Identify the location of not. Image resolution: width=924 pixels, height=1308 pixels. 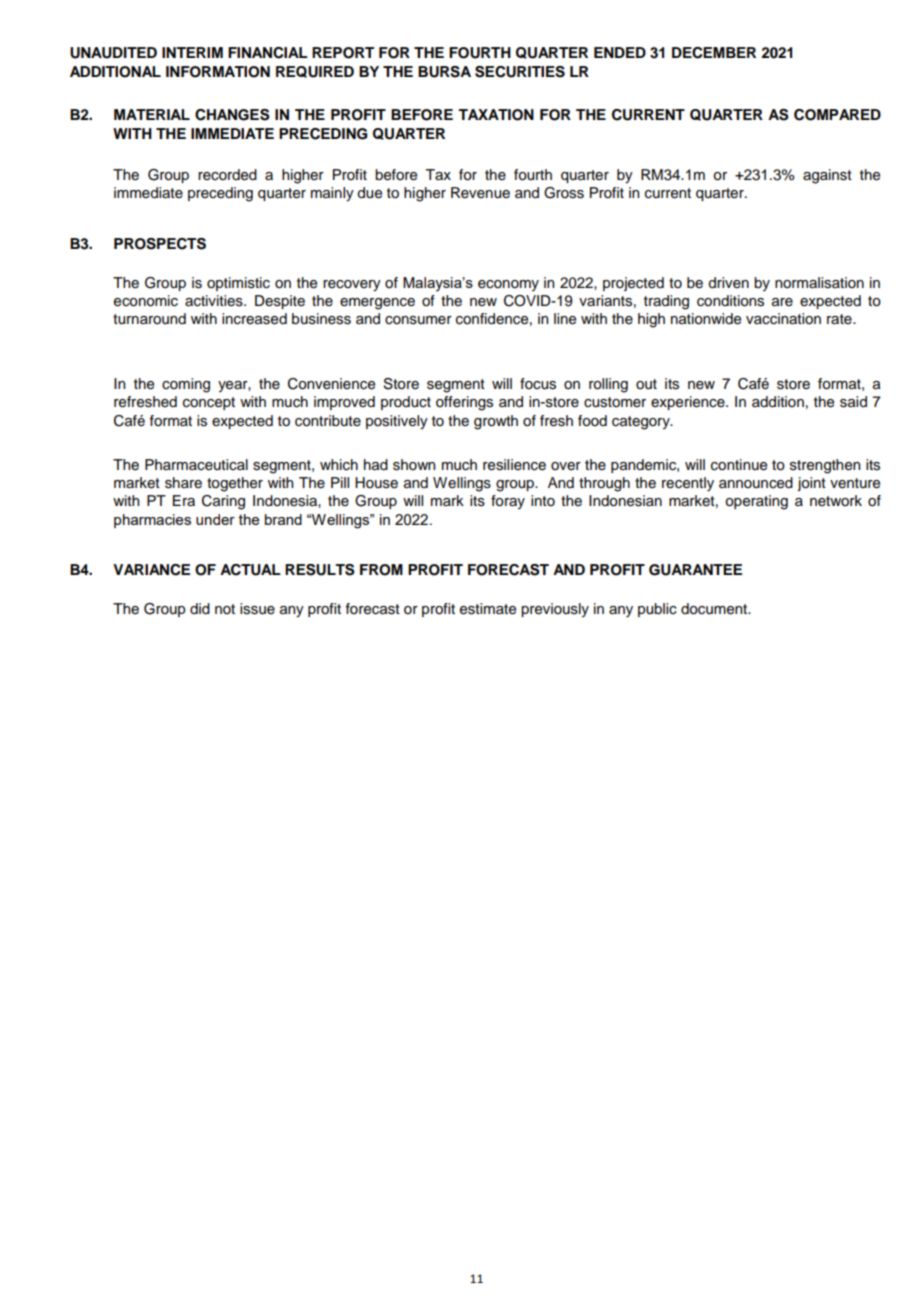
(225, 609).
